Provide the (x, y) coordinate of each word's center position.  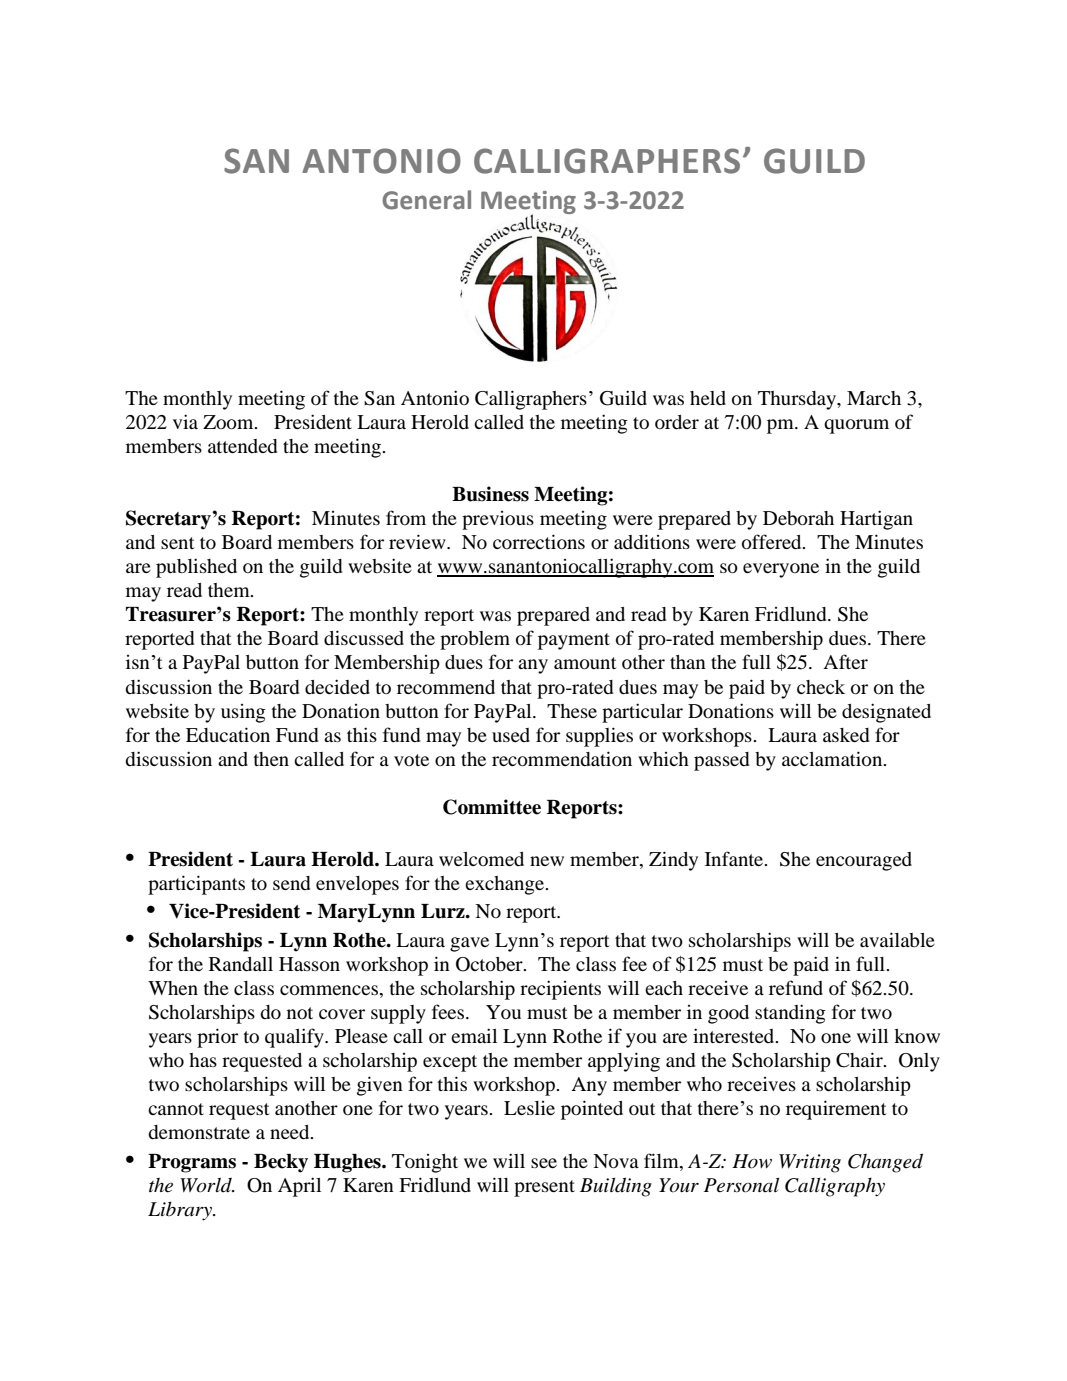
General (426, 200)
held (708, 398)
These (572, 711)
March (874, 398)
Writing (810, 1163)
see (544, 1163)
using (243, 713)
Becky (281, 1163)
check (821, 687)
